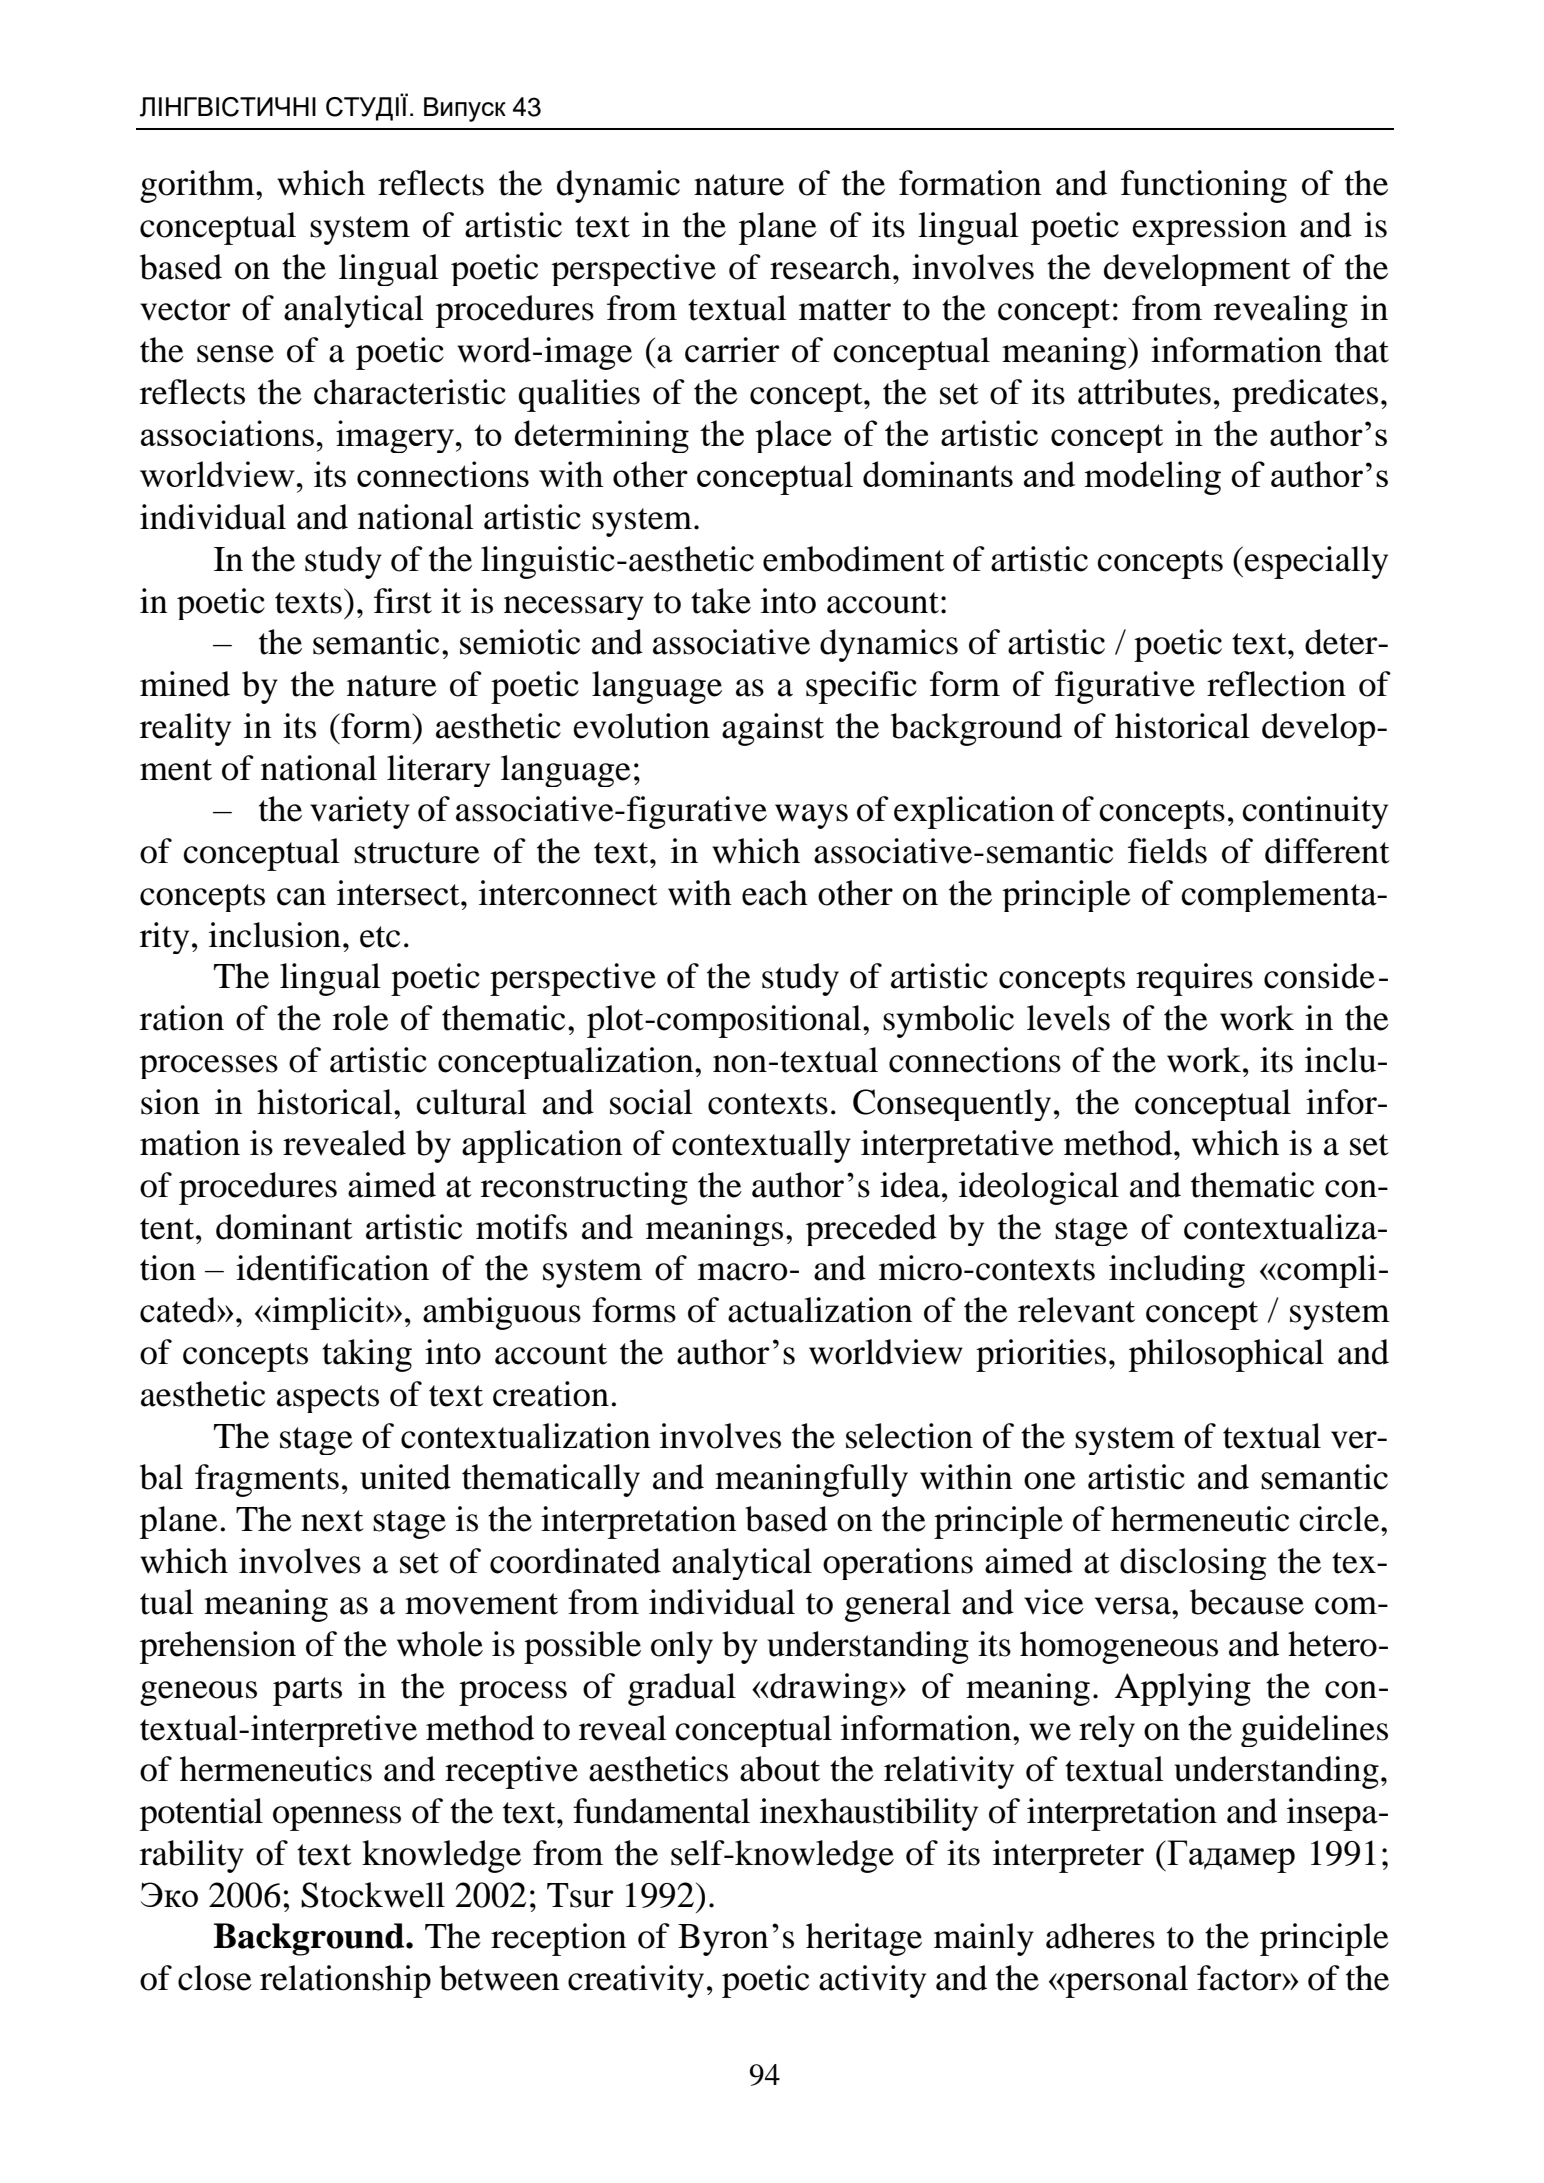 The width and height of the screenshot is (1544, 2183). Describe the element at coordinates (732, 350) in the screenshot. I see `carrier` at that location.
